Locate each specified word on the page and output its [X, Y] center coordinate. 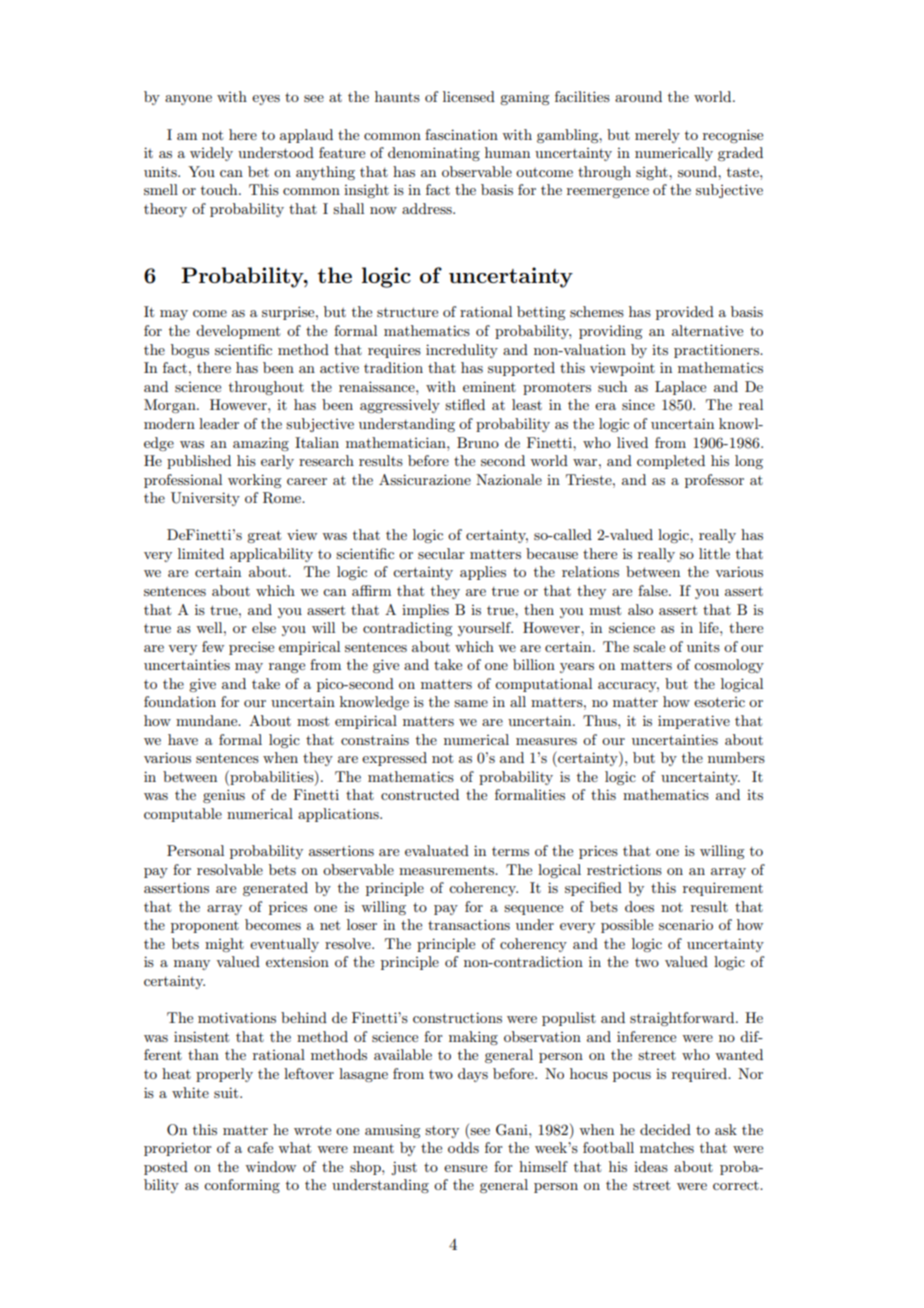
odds [463, 1147]
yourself [485, 629]
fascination [461, 134]
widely [211, 154]
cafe [260, 1147]
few [213, 646]
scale [649, 646]
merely [657, 136]
